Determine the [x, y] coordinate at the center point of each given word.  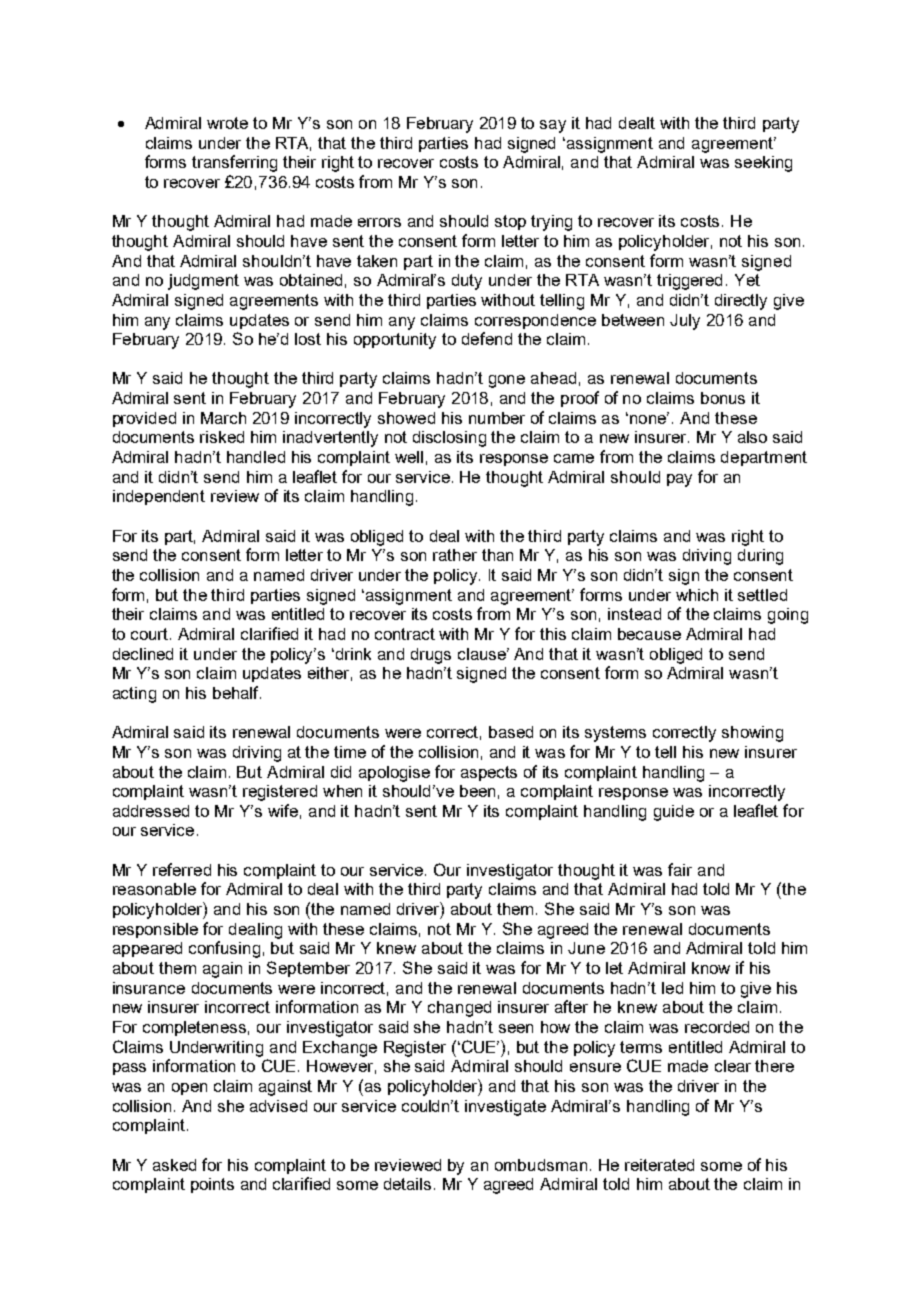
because [649, 634]
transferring [234, 163]
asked [174, 1165]
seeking [763, 164]
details [407, 1184]
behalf [237, 692]
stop [510, 222]
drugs [431, 656]
